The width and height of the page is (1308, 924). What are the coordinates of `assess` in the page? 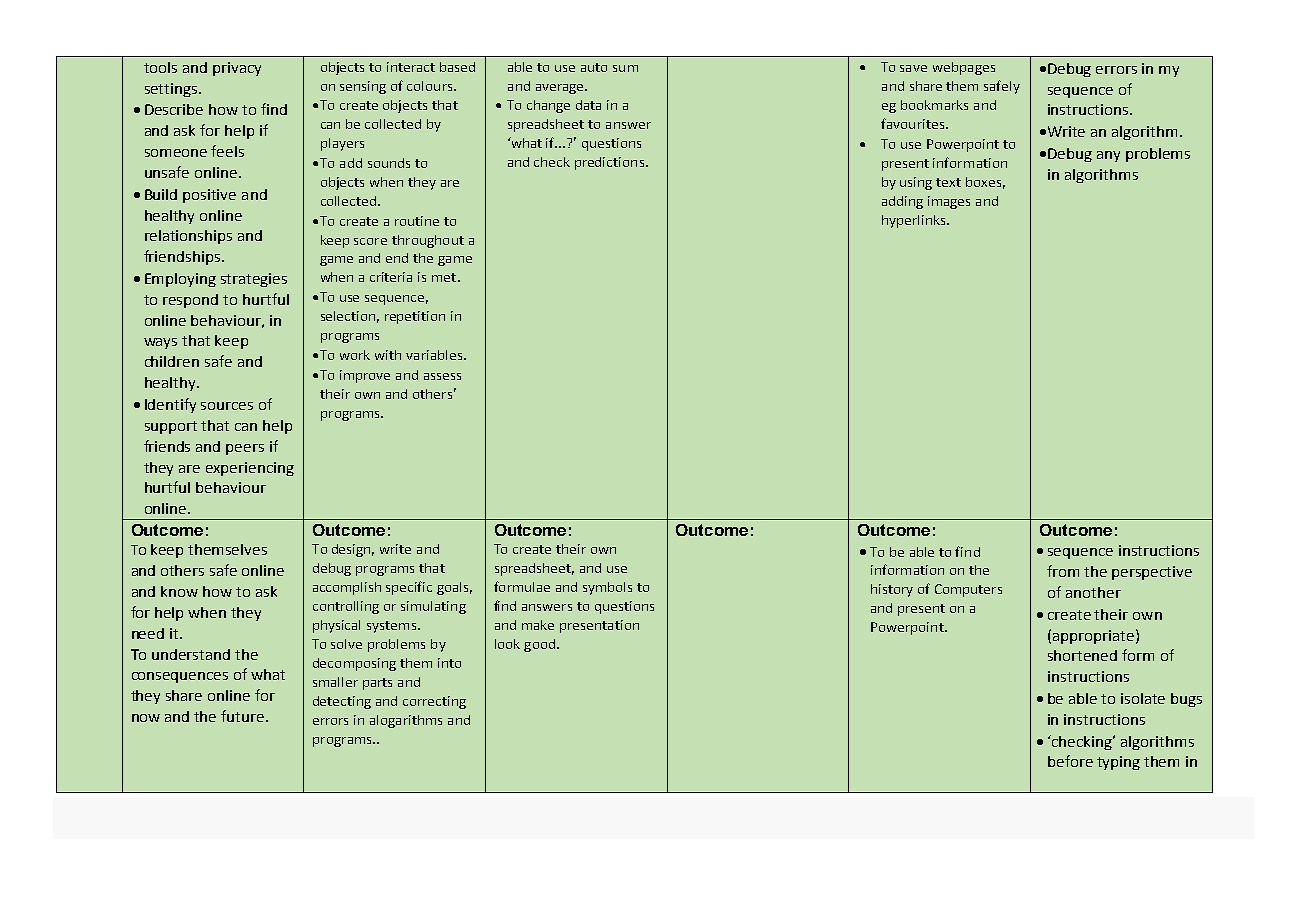 It's located at (442, 376).
